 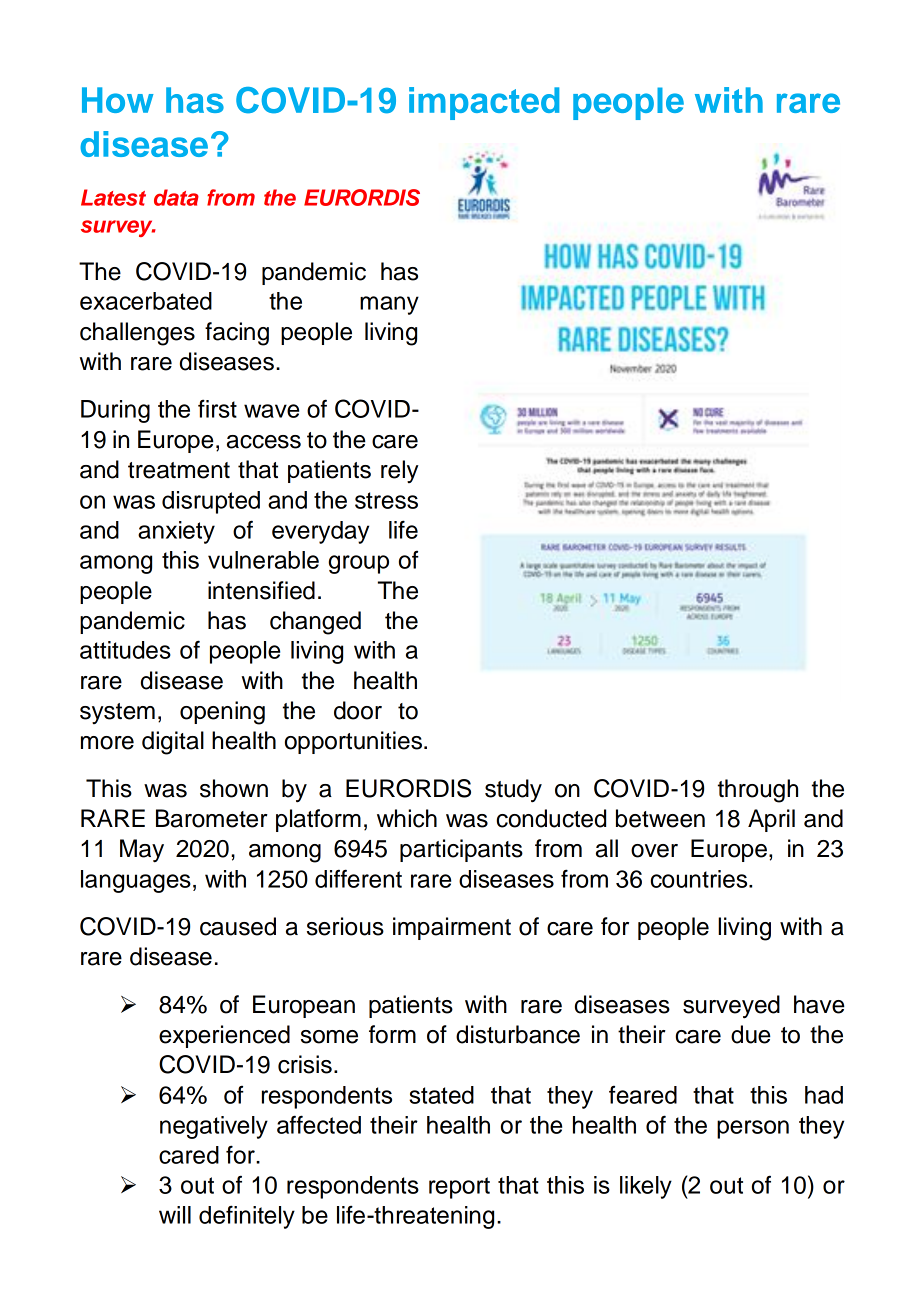 I want to click on through, so click(x=758, y=791).
